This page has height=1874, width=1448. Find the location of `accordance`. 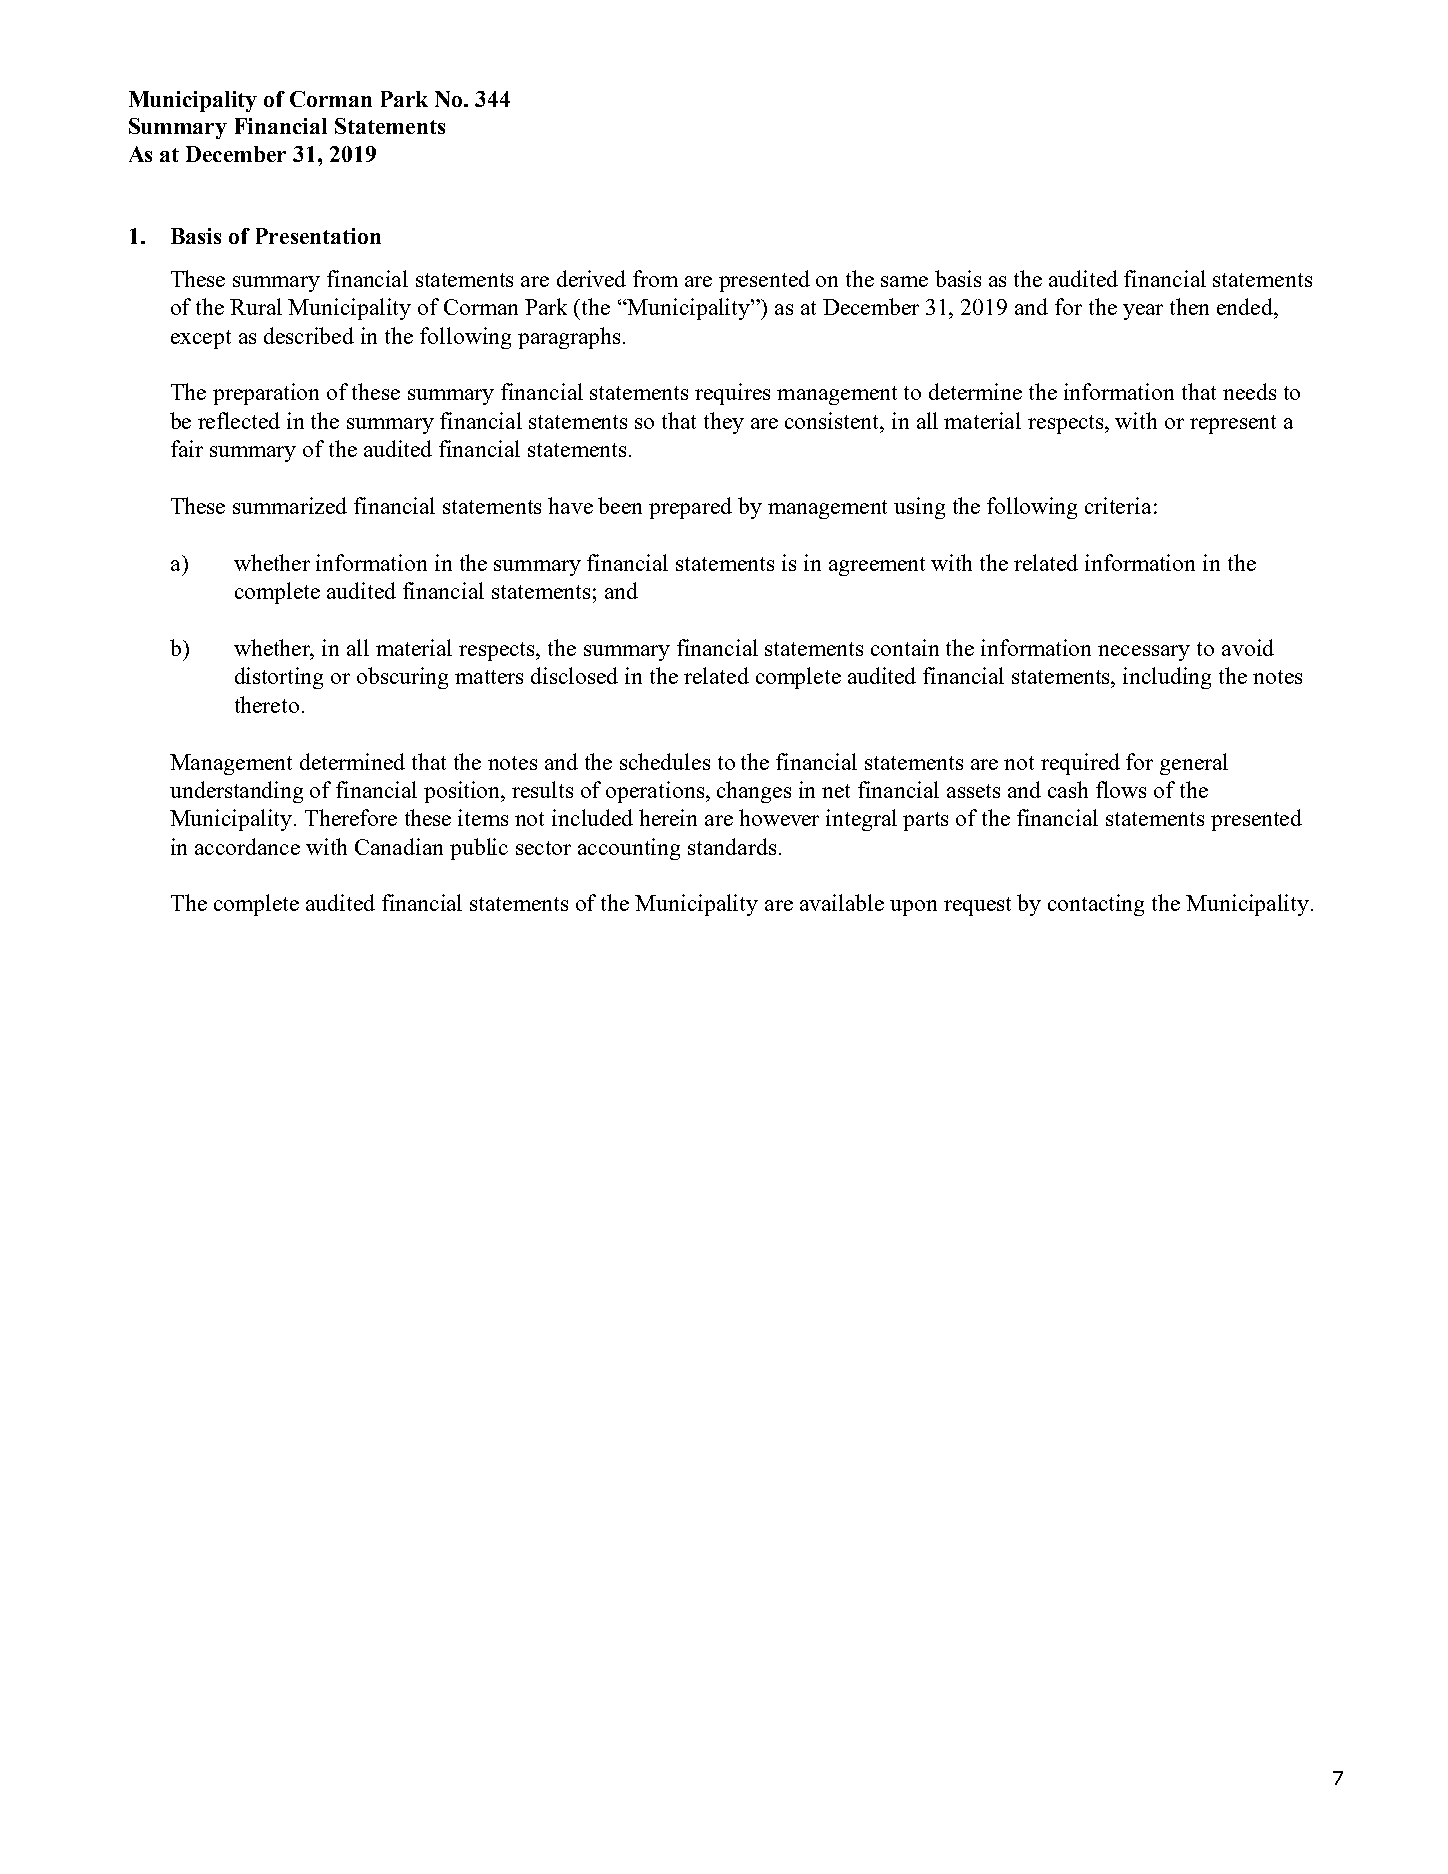

accordance is located at coordinates (247, 846).
